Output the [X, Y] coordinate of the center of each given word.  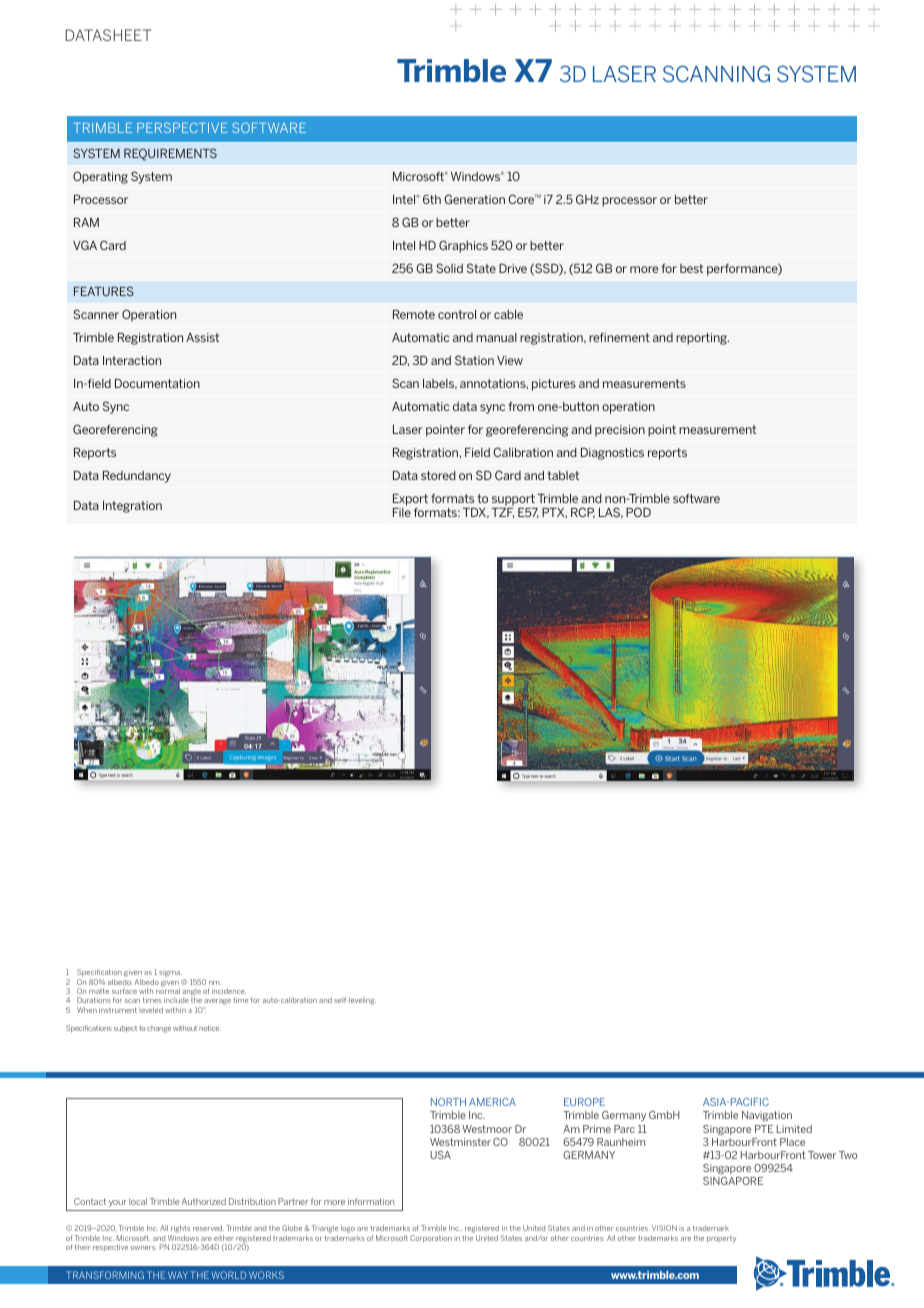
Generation [474, 199]
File [402, 512]
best [691, 268]
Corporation [431, 1239]
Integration [132, 507]
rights [180, 1230]
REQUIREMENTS [170, 154]
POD [638, 512]
